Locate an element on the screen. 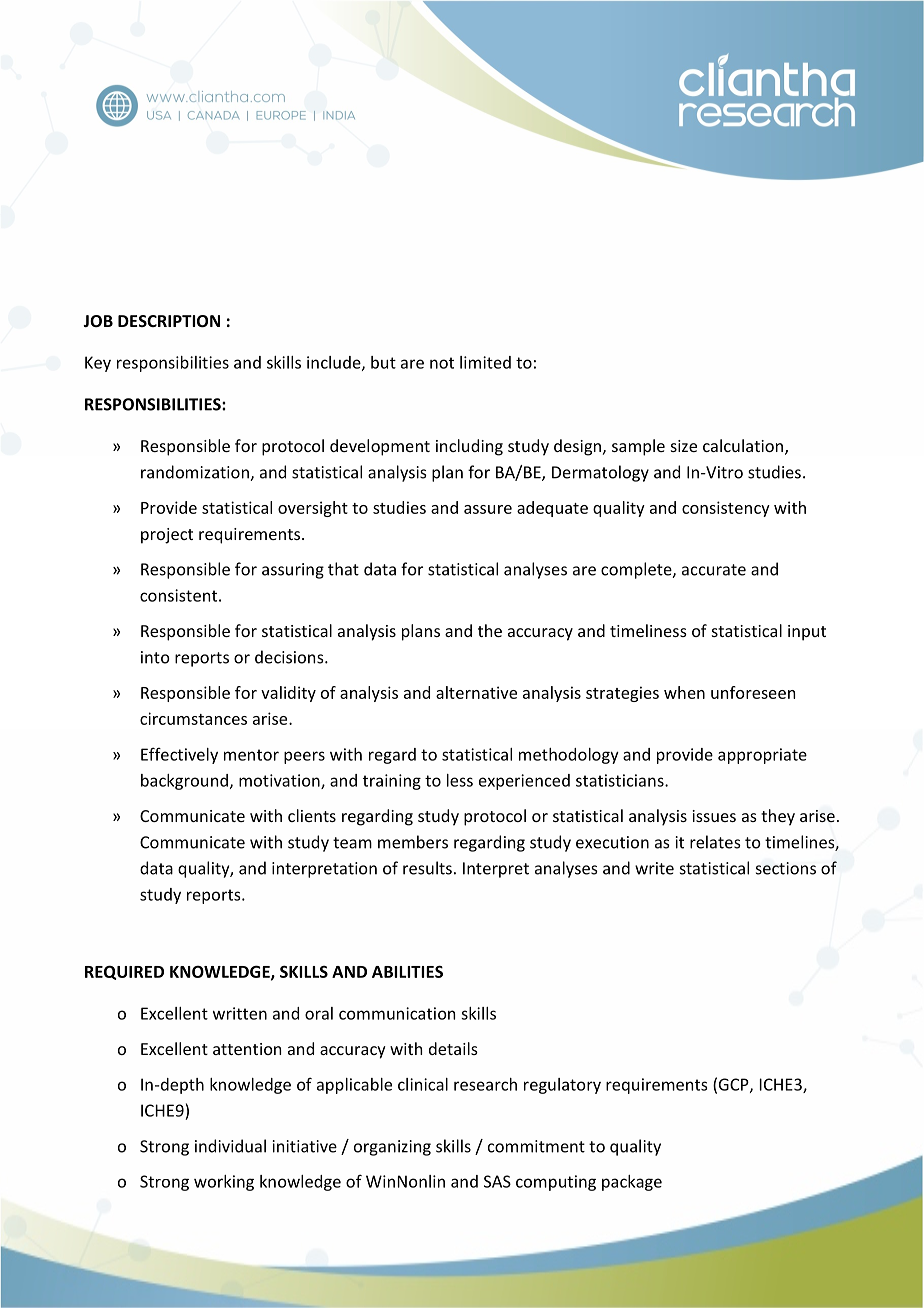 Image resolution: width=924 pixels, height=1308 pixels. individual is located at coordinates (230, 1146).
